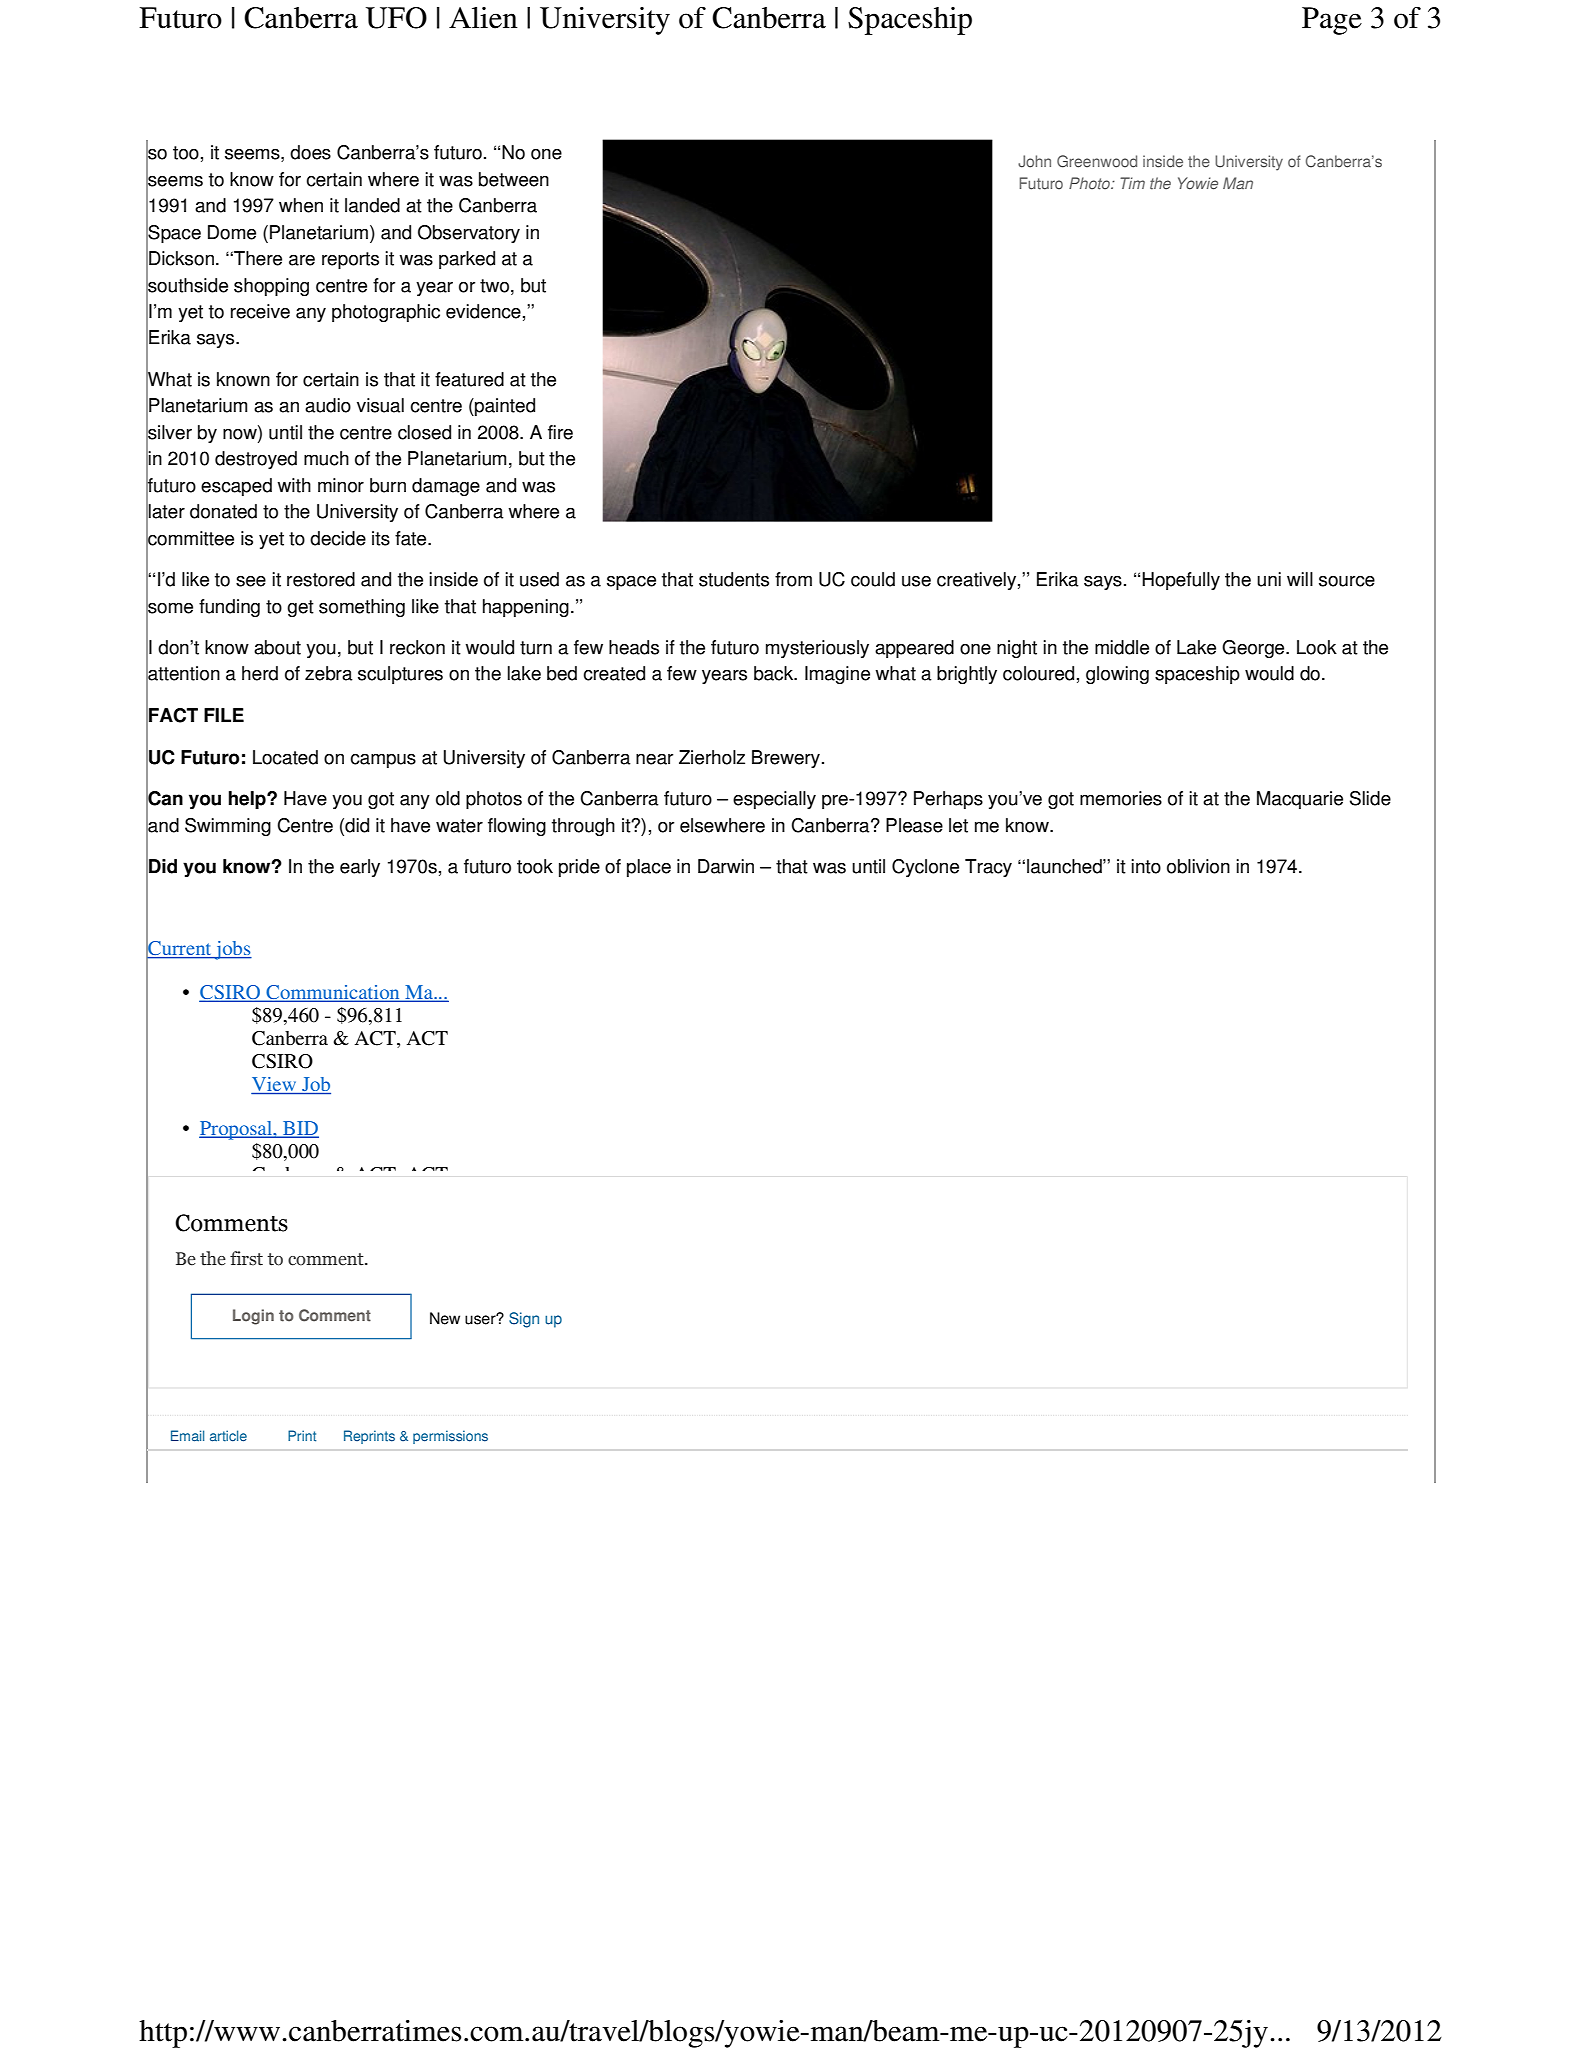 This image has width=1582, height=2048. What do you see at coordinates (1254, 649) in the image?
I see `George` at bounding box center [1254, 649].
